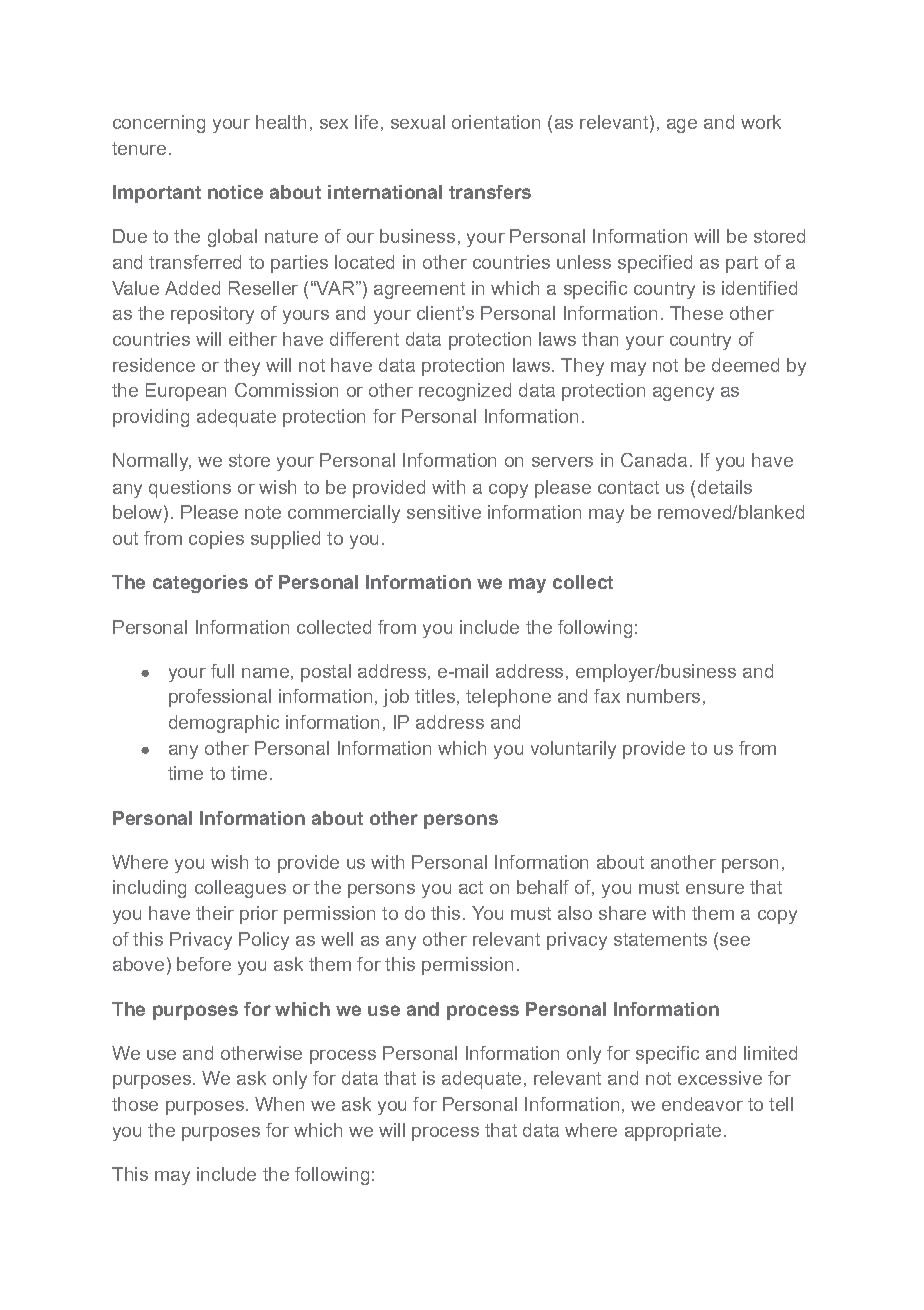  What do you see at coordinates (200, 584) in the page?
I see `categories` at bounding box center [200, 584].
